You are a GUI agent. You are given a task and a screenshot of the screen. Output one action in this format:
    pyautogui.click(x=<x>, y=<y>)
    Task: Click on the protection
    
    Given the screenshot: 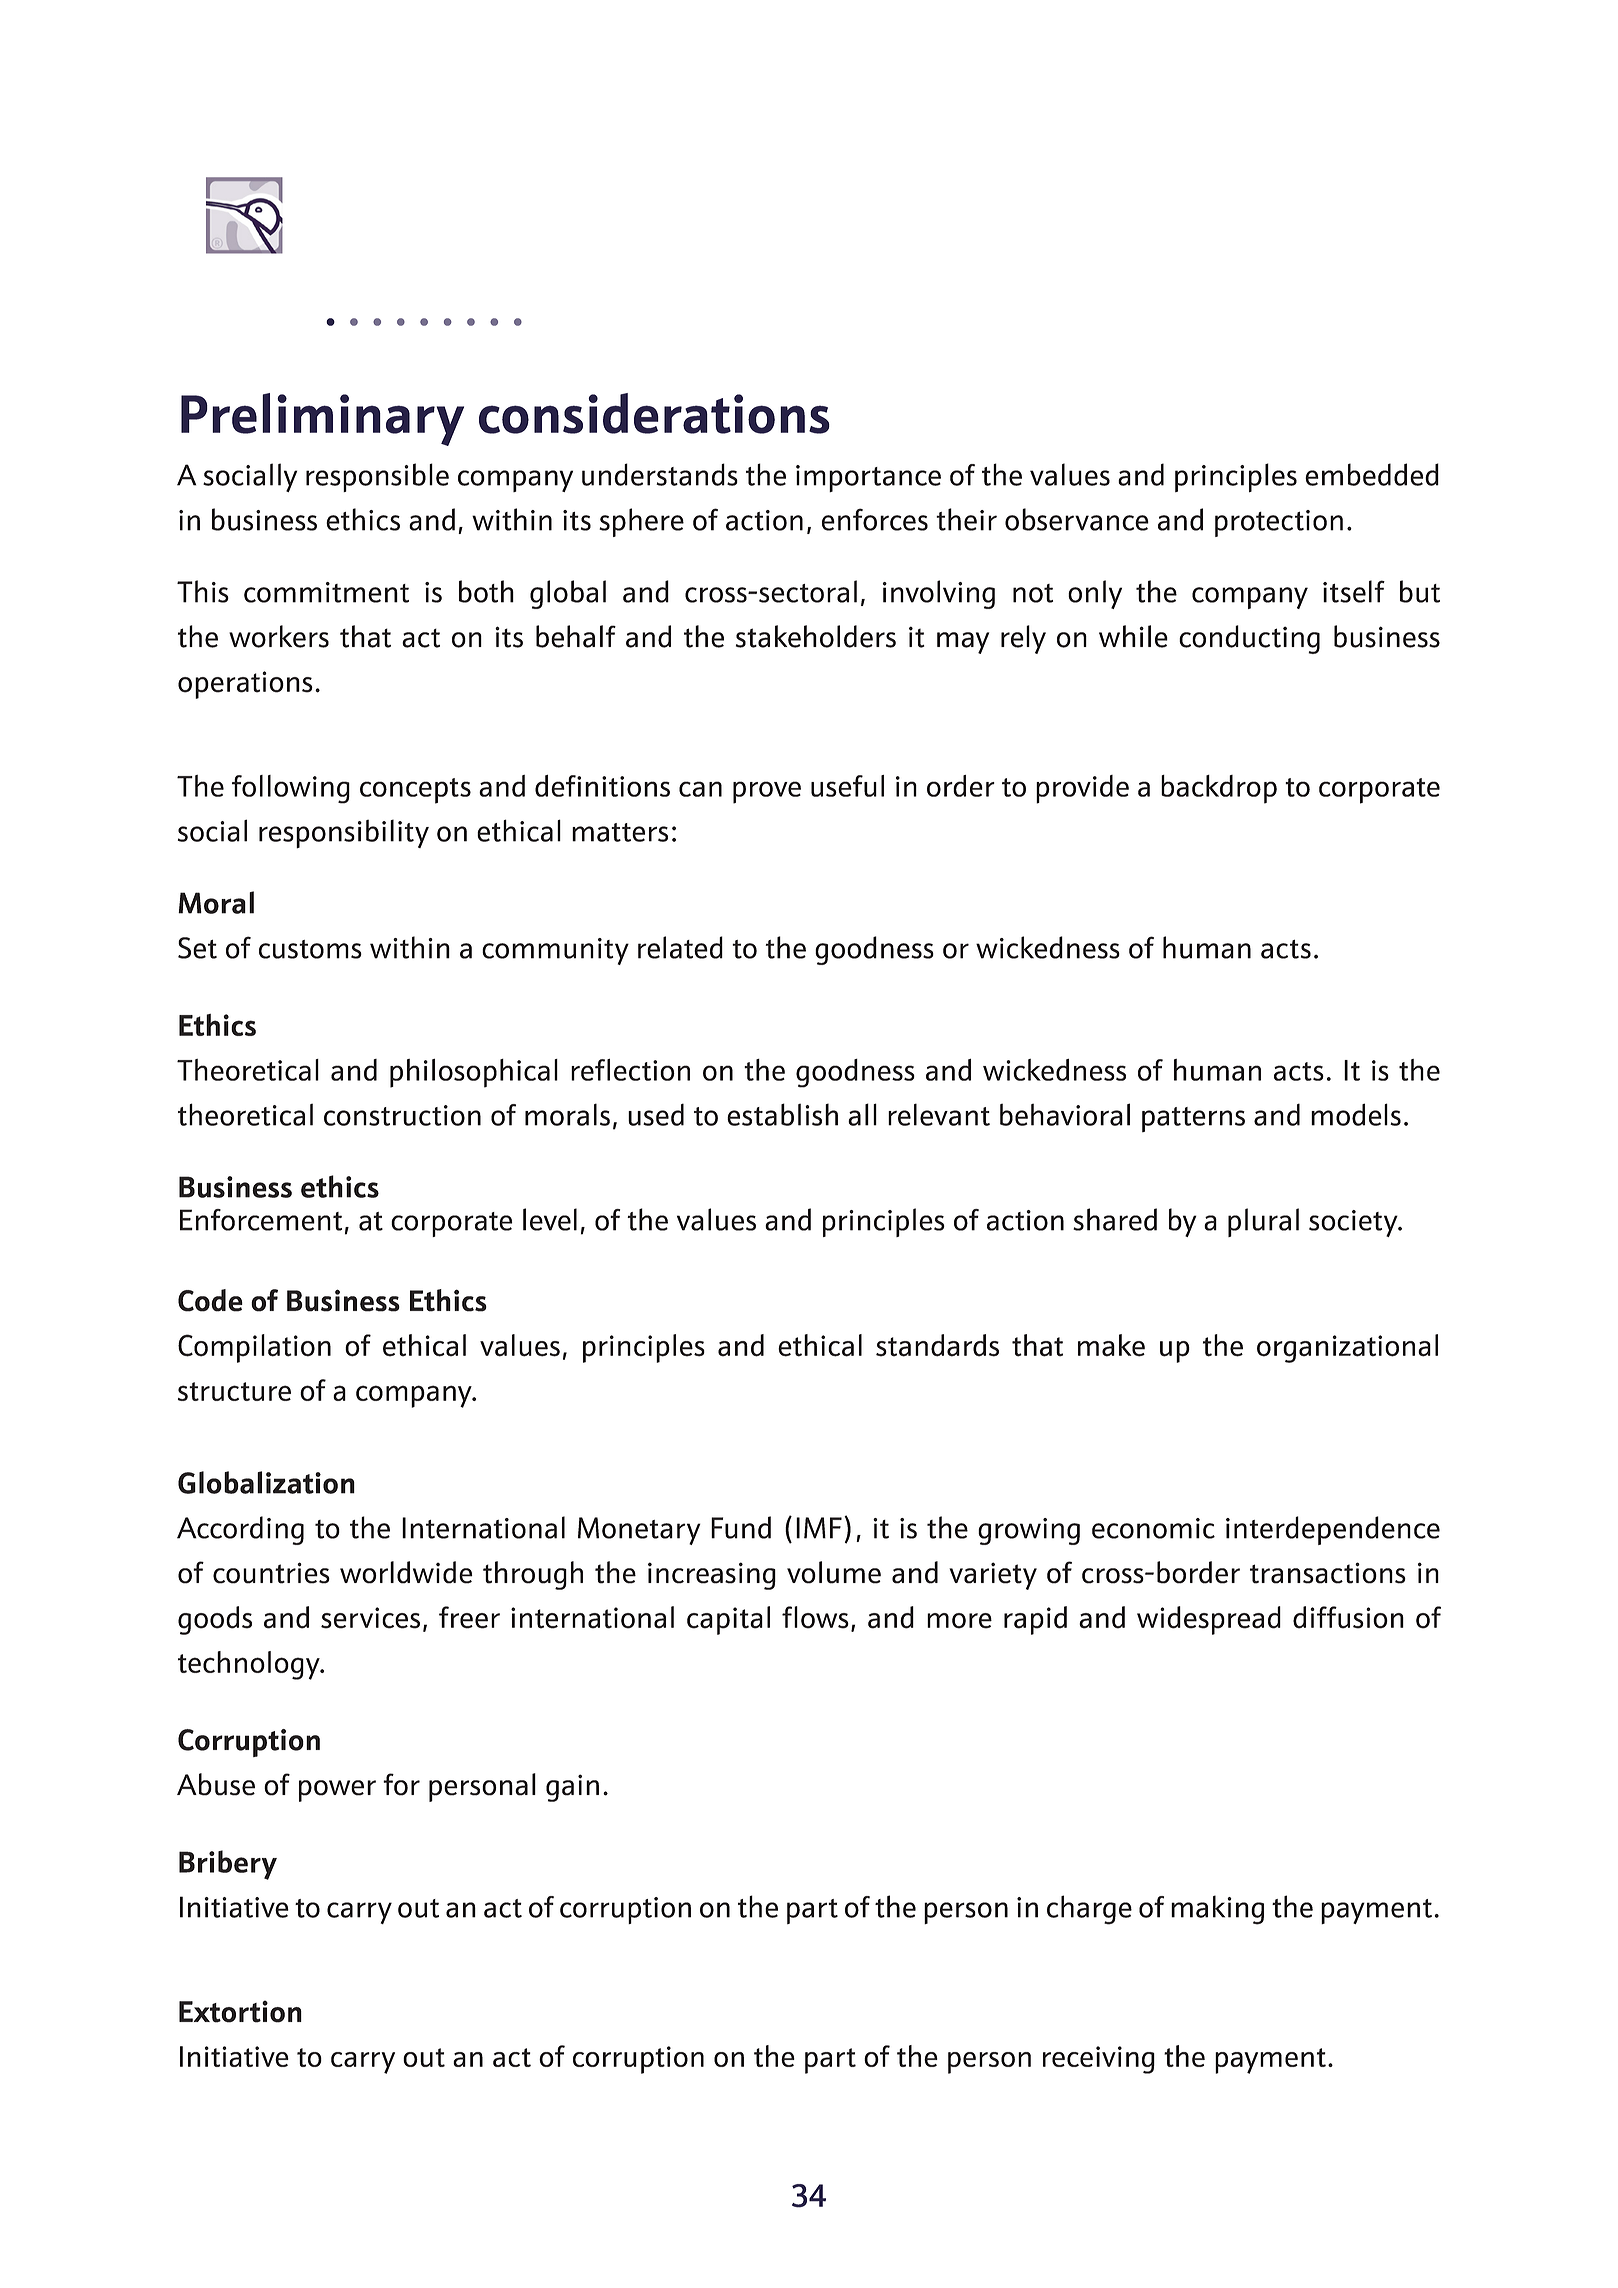 What is the action you would take?
    pyautogui.click(x=1279, y=523)
